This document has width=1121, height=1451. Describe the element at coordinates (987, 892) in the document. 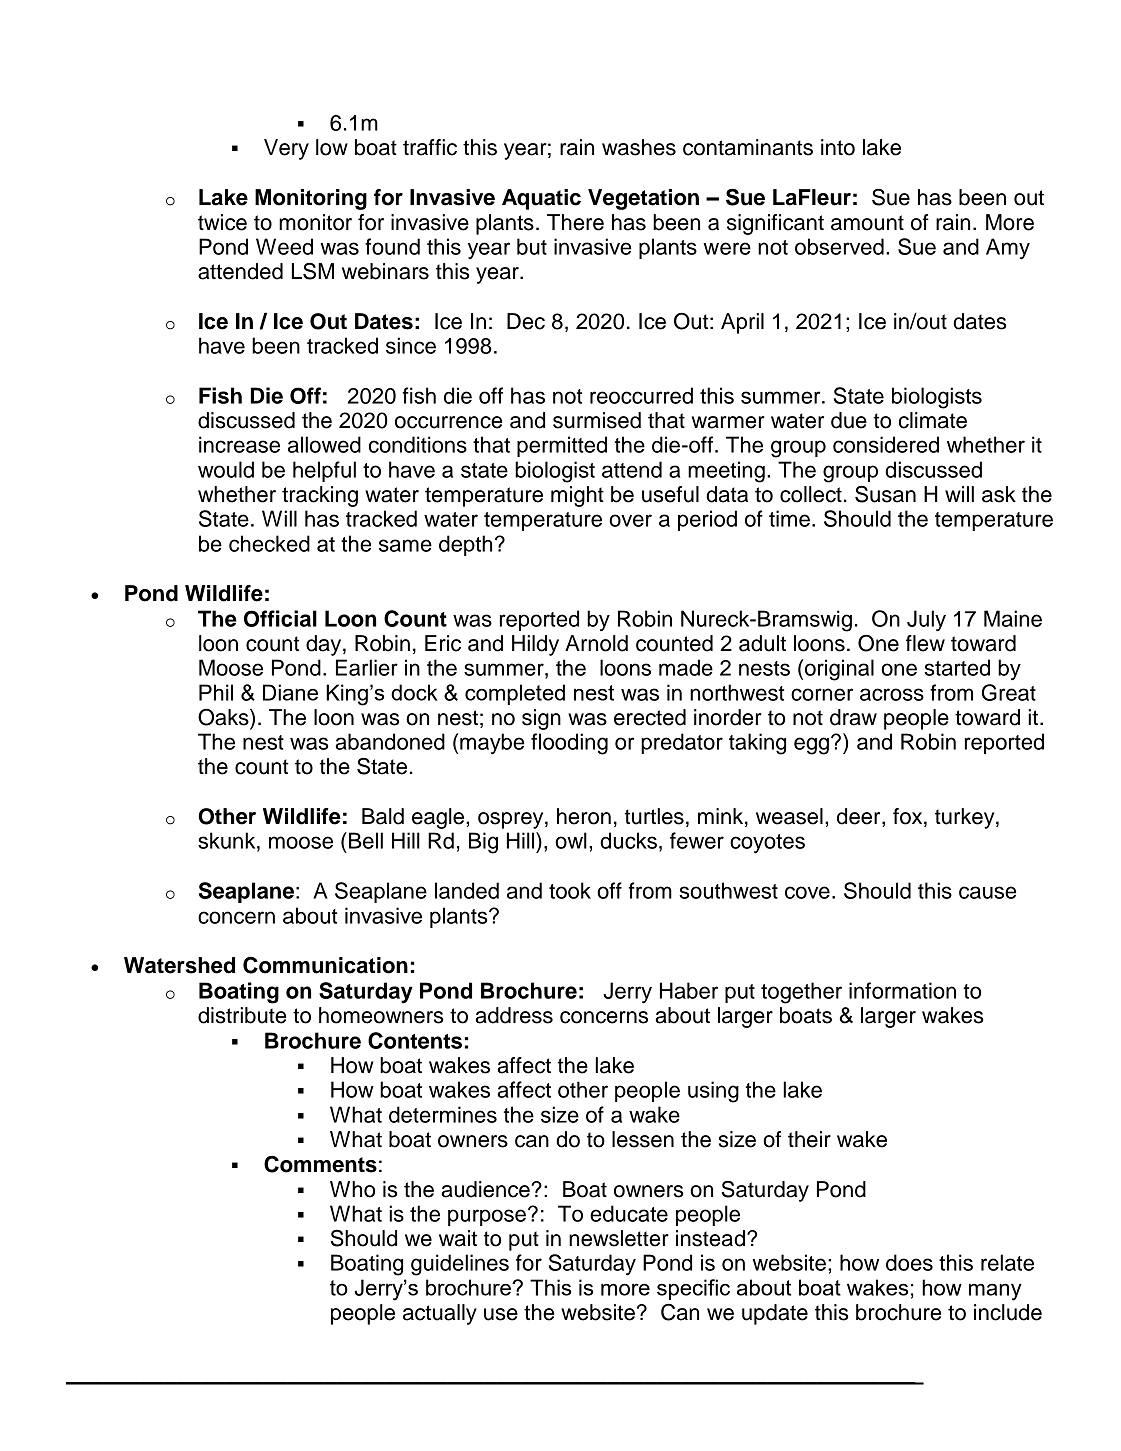

I see `cause` at that location.
